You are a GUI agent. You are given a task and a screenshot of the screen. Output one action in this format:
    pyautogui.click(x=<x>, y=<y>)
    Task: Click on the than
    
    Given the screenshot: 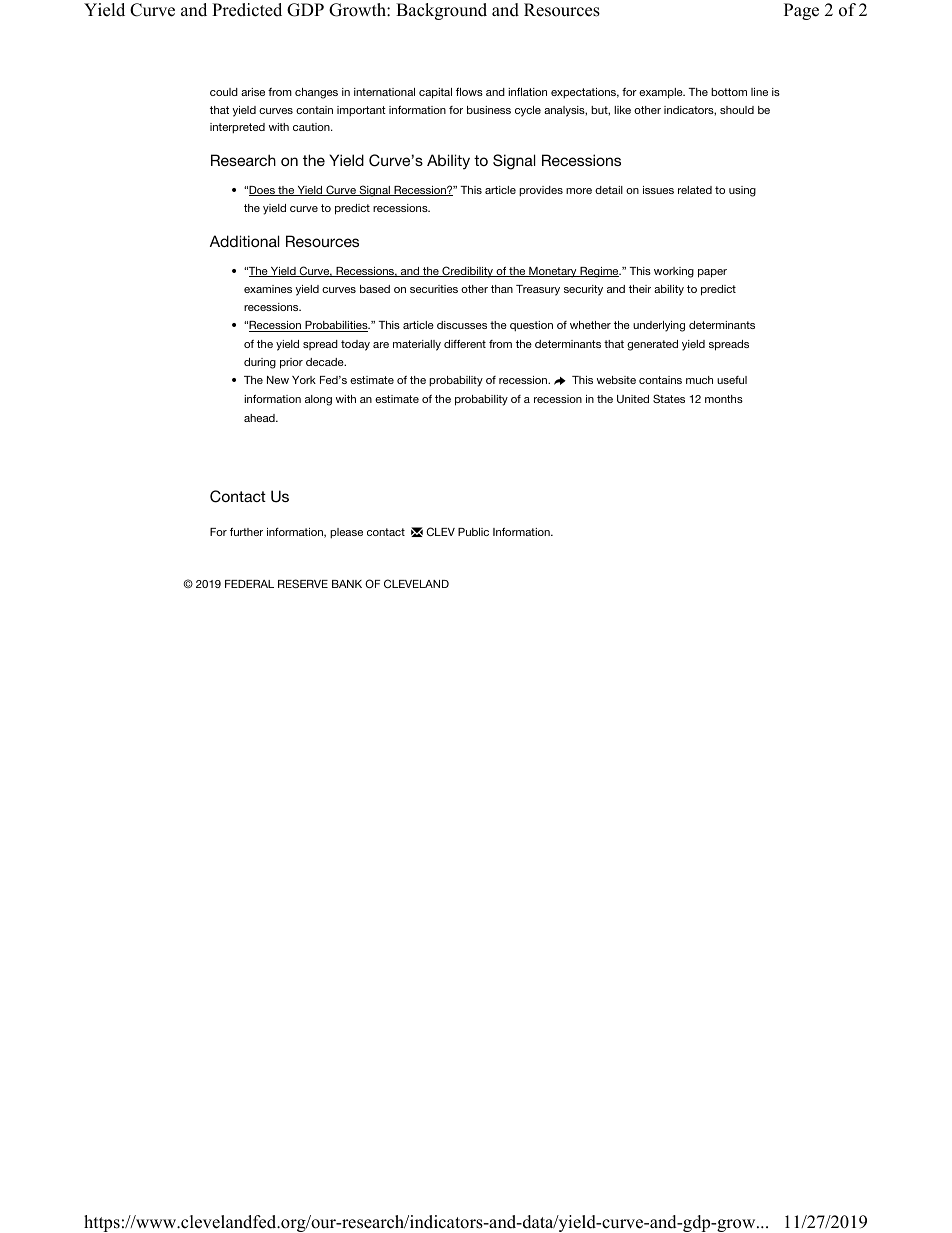 What is the action you would take?
    pyautogui.click(x=502, y=289)
